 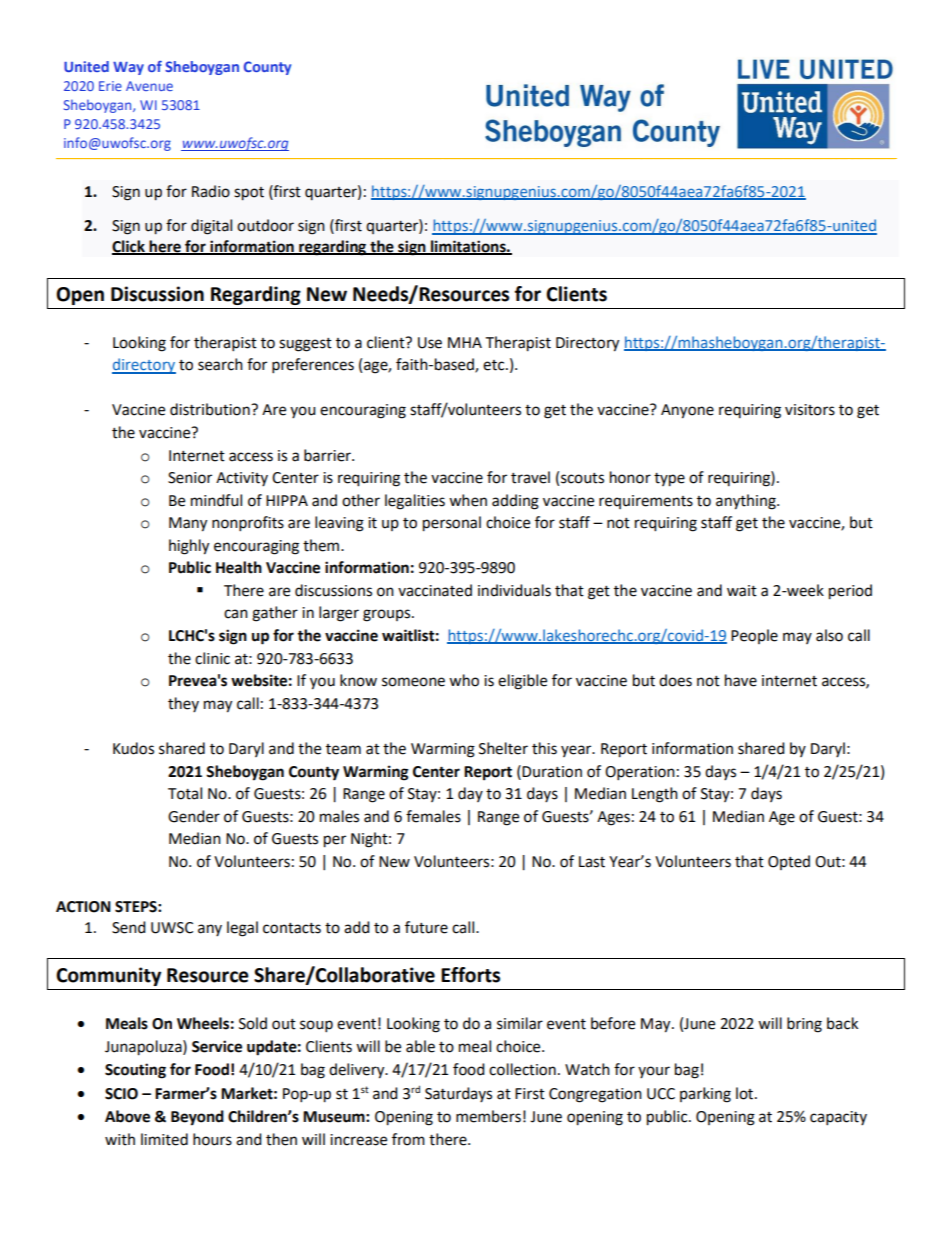 I want to click on Shelter, so click(x=503, y=748).
